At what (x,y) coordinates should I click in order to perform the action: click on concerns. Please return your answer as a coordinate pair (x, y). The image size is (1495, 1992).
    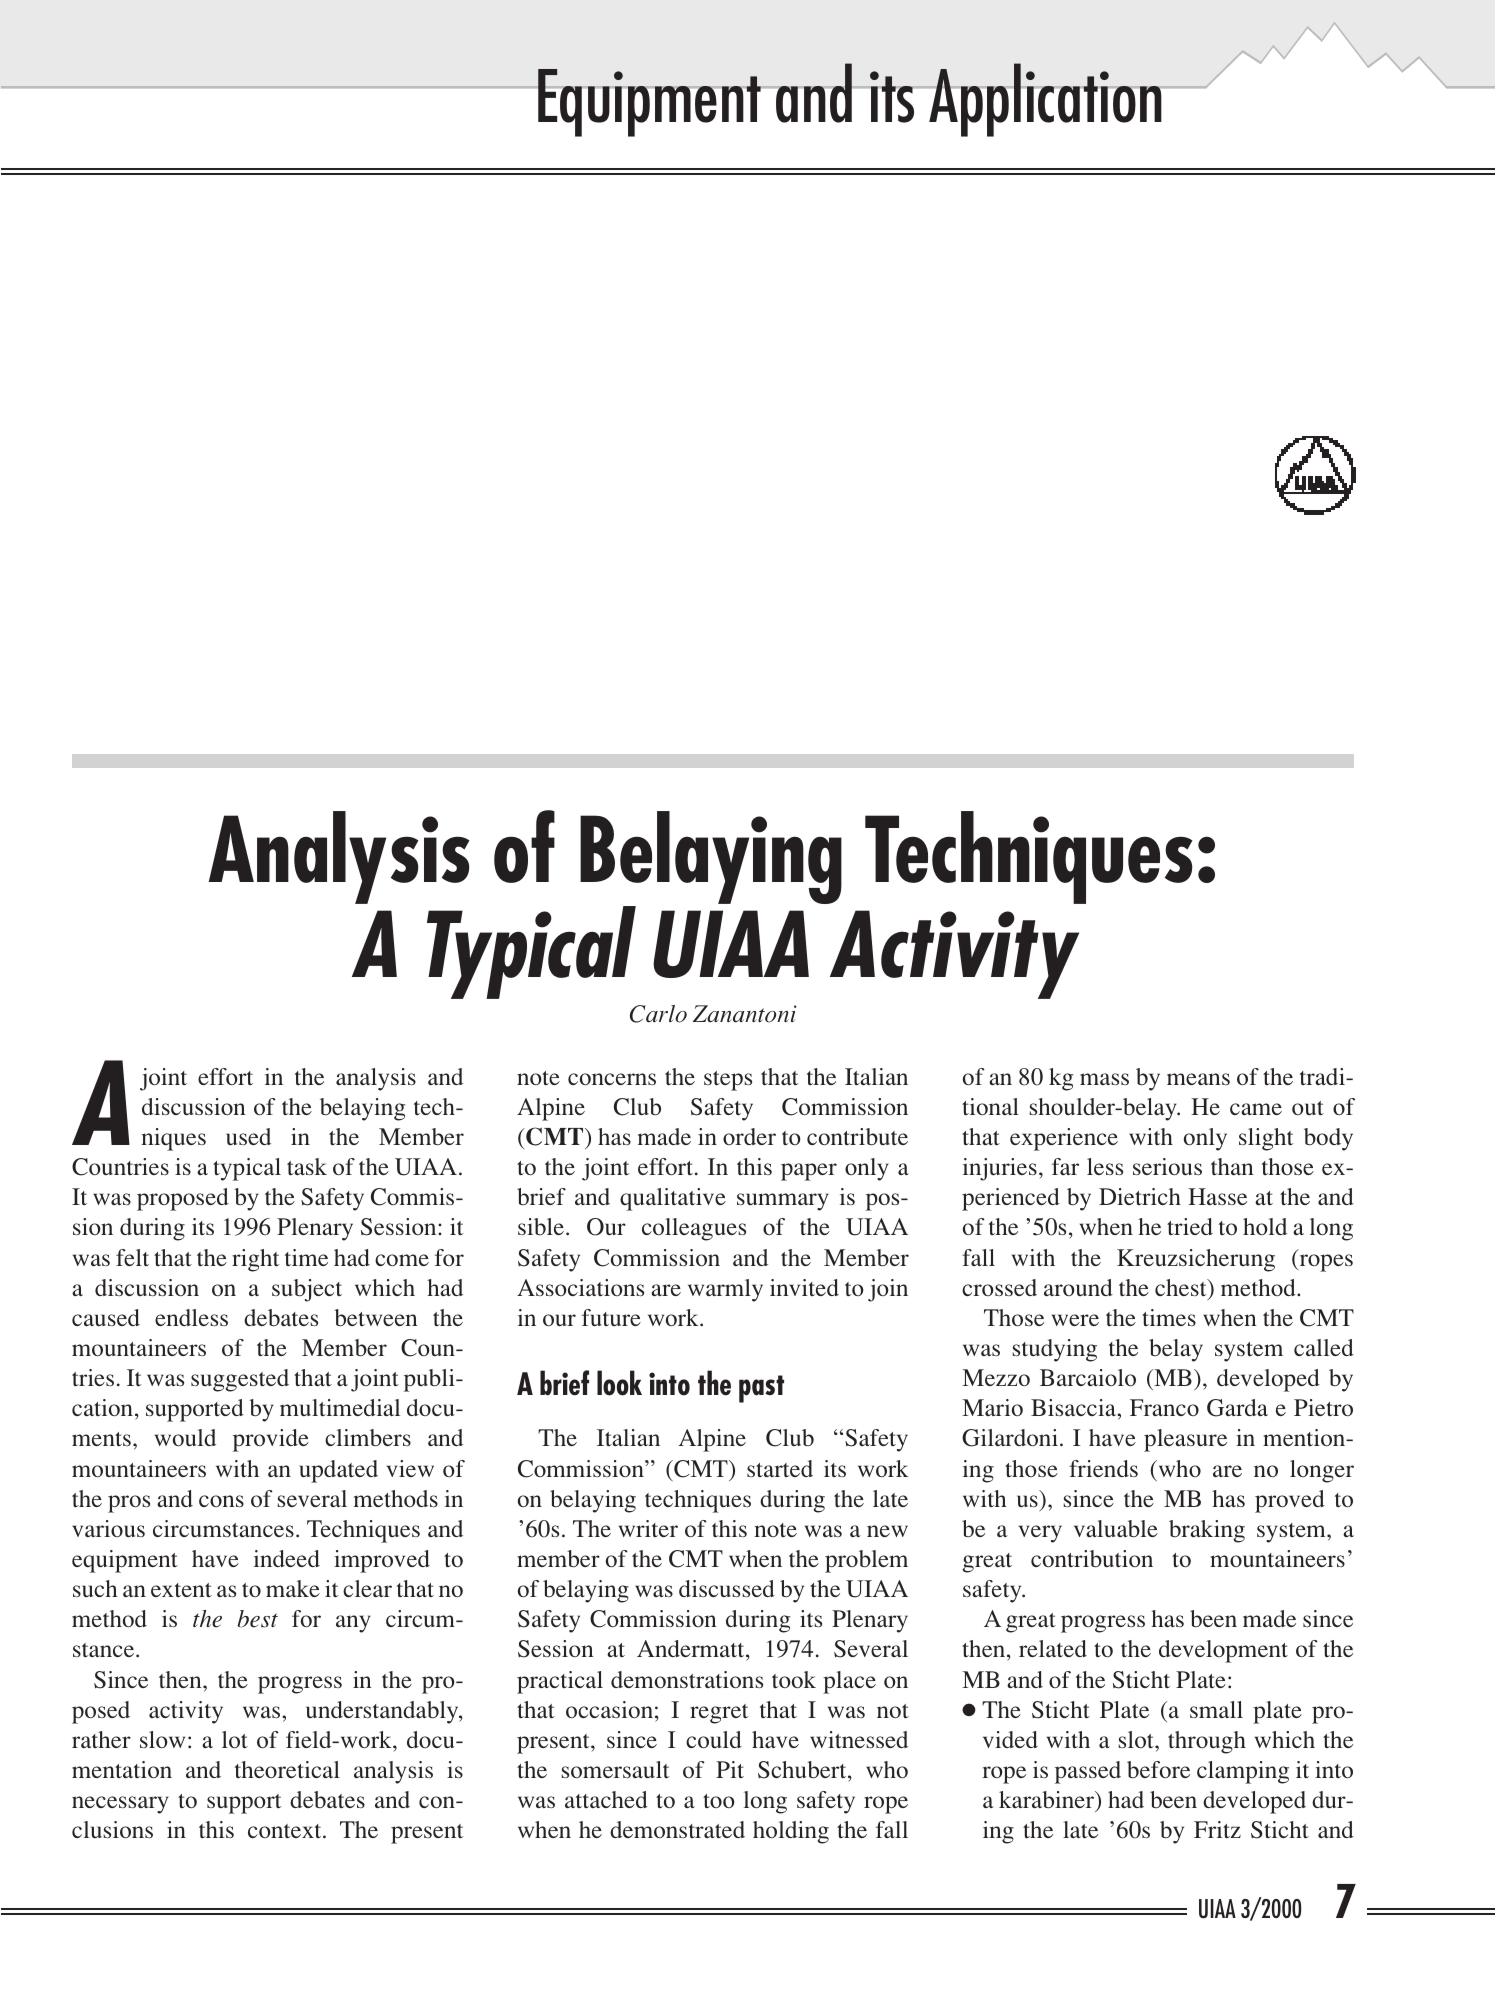
    Looking at the image, I should click on (612, 1079).
